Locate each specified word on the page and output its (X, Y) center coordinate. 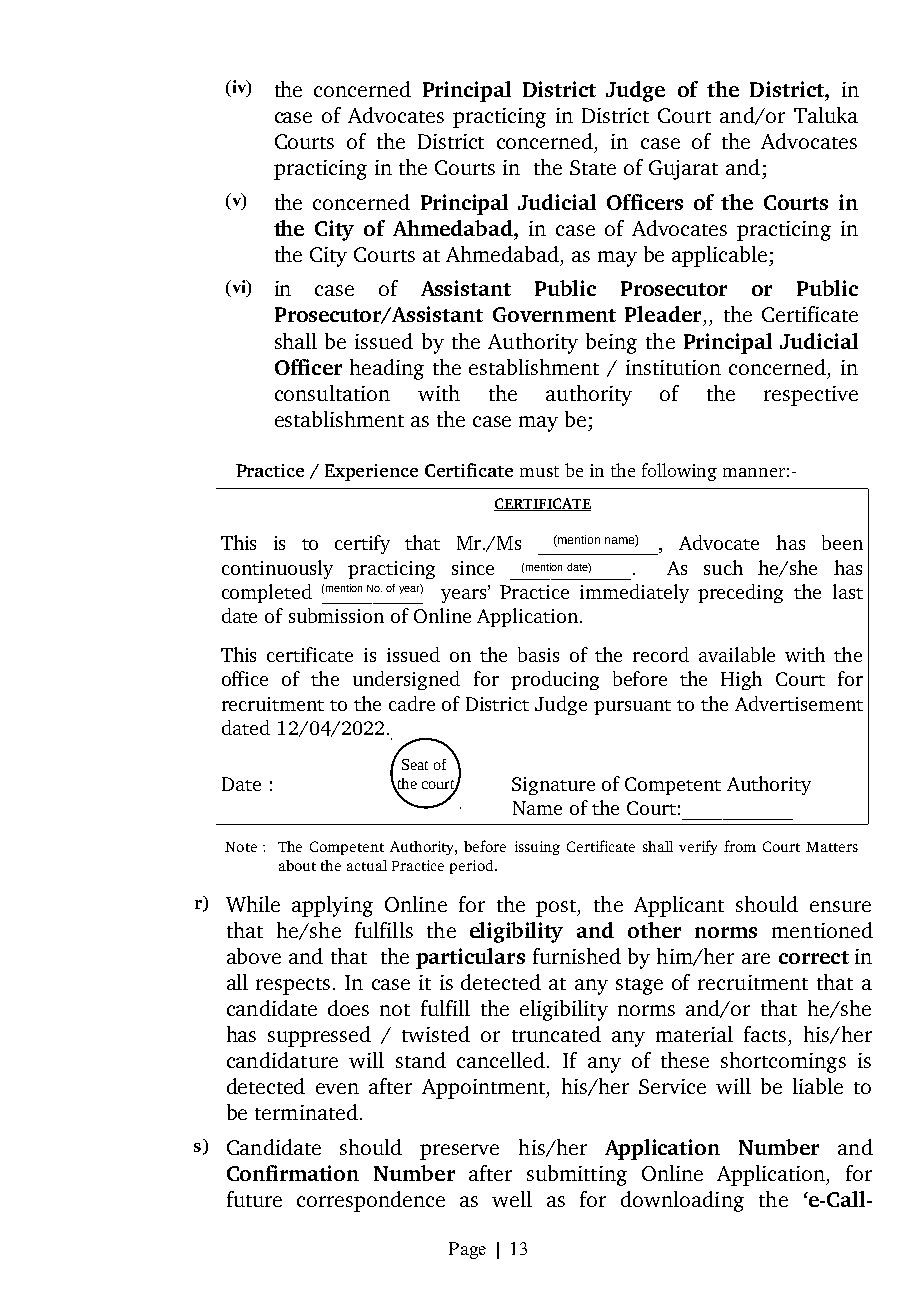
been (842, 542)
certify (362, 544)
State (593, 167)
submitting (577, 1175)
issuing (537, 848)
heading (387, 369)
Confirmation (293, 1173)
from (740, 846)
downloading (682, 1201)
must (539, 471)
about (297, 865)
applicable (721, 256)
